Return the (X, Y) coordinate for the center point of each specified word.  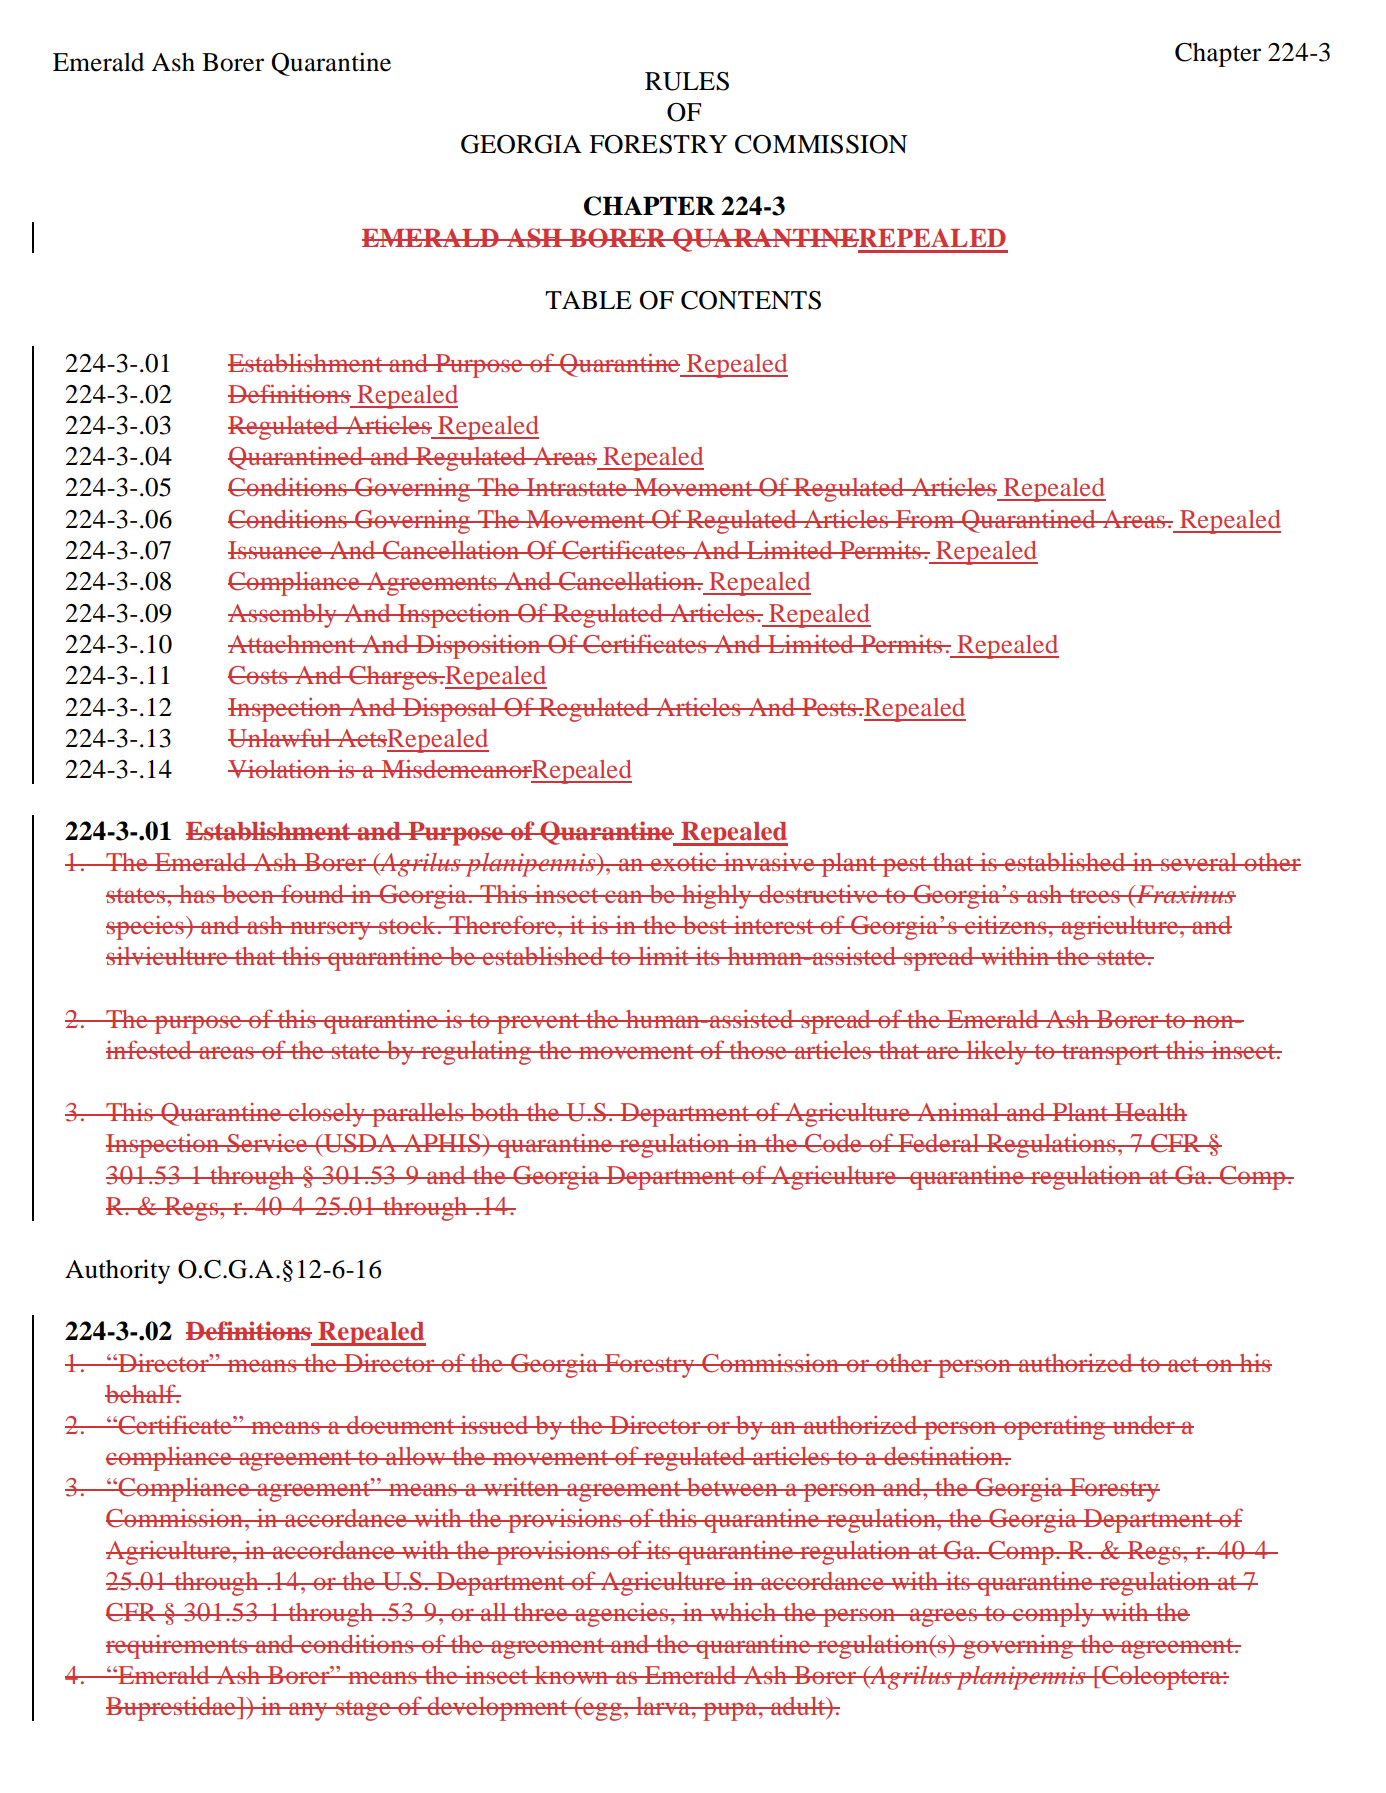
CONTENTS (751, 300)
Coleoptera (1161, 1678)
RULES (687, 81)
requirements (178, 1647)
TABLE (588, 300)
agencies (622, 1614)
